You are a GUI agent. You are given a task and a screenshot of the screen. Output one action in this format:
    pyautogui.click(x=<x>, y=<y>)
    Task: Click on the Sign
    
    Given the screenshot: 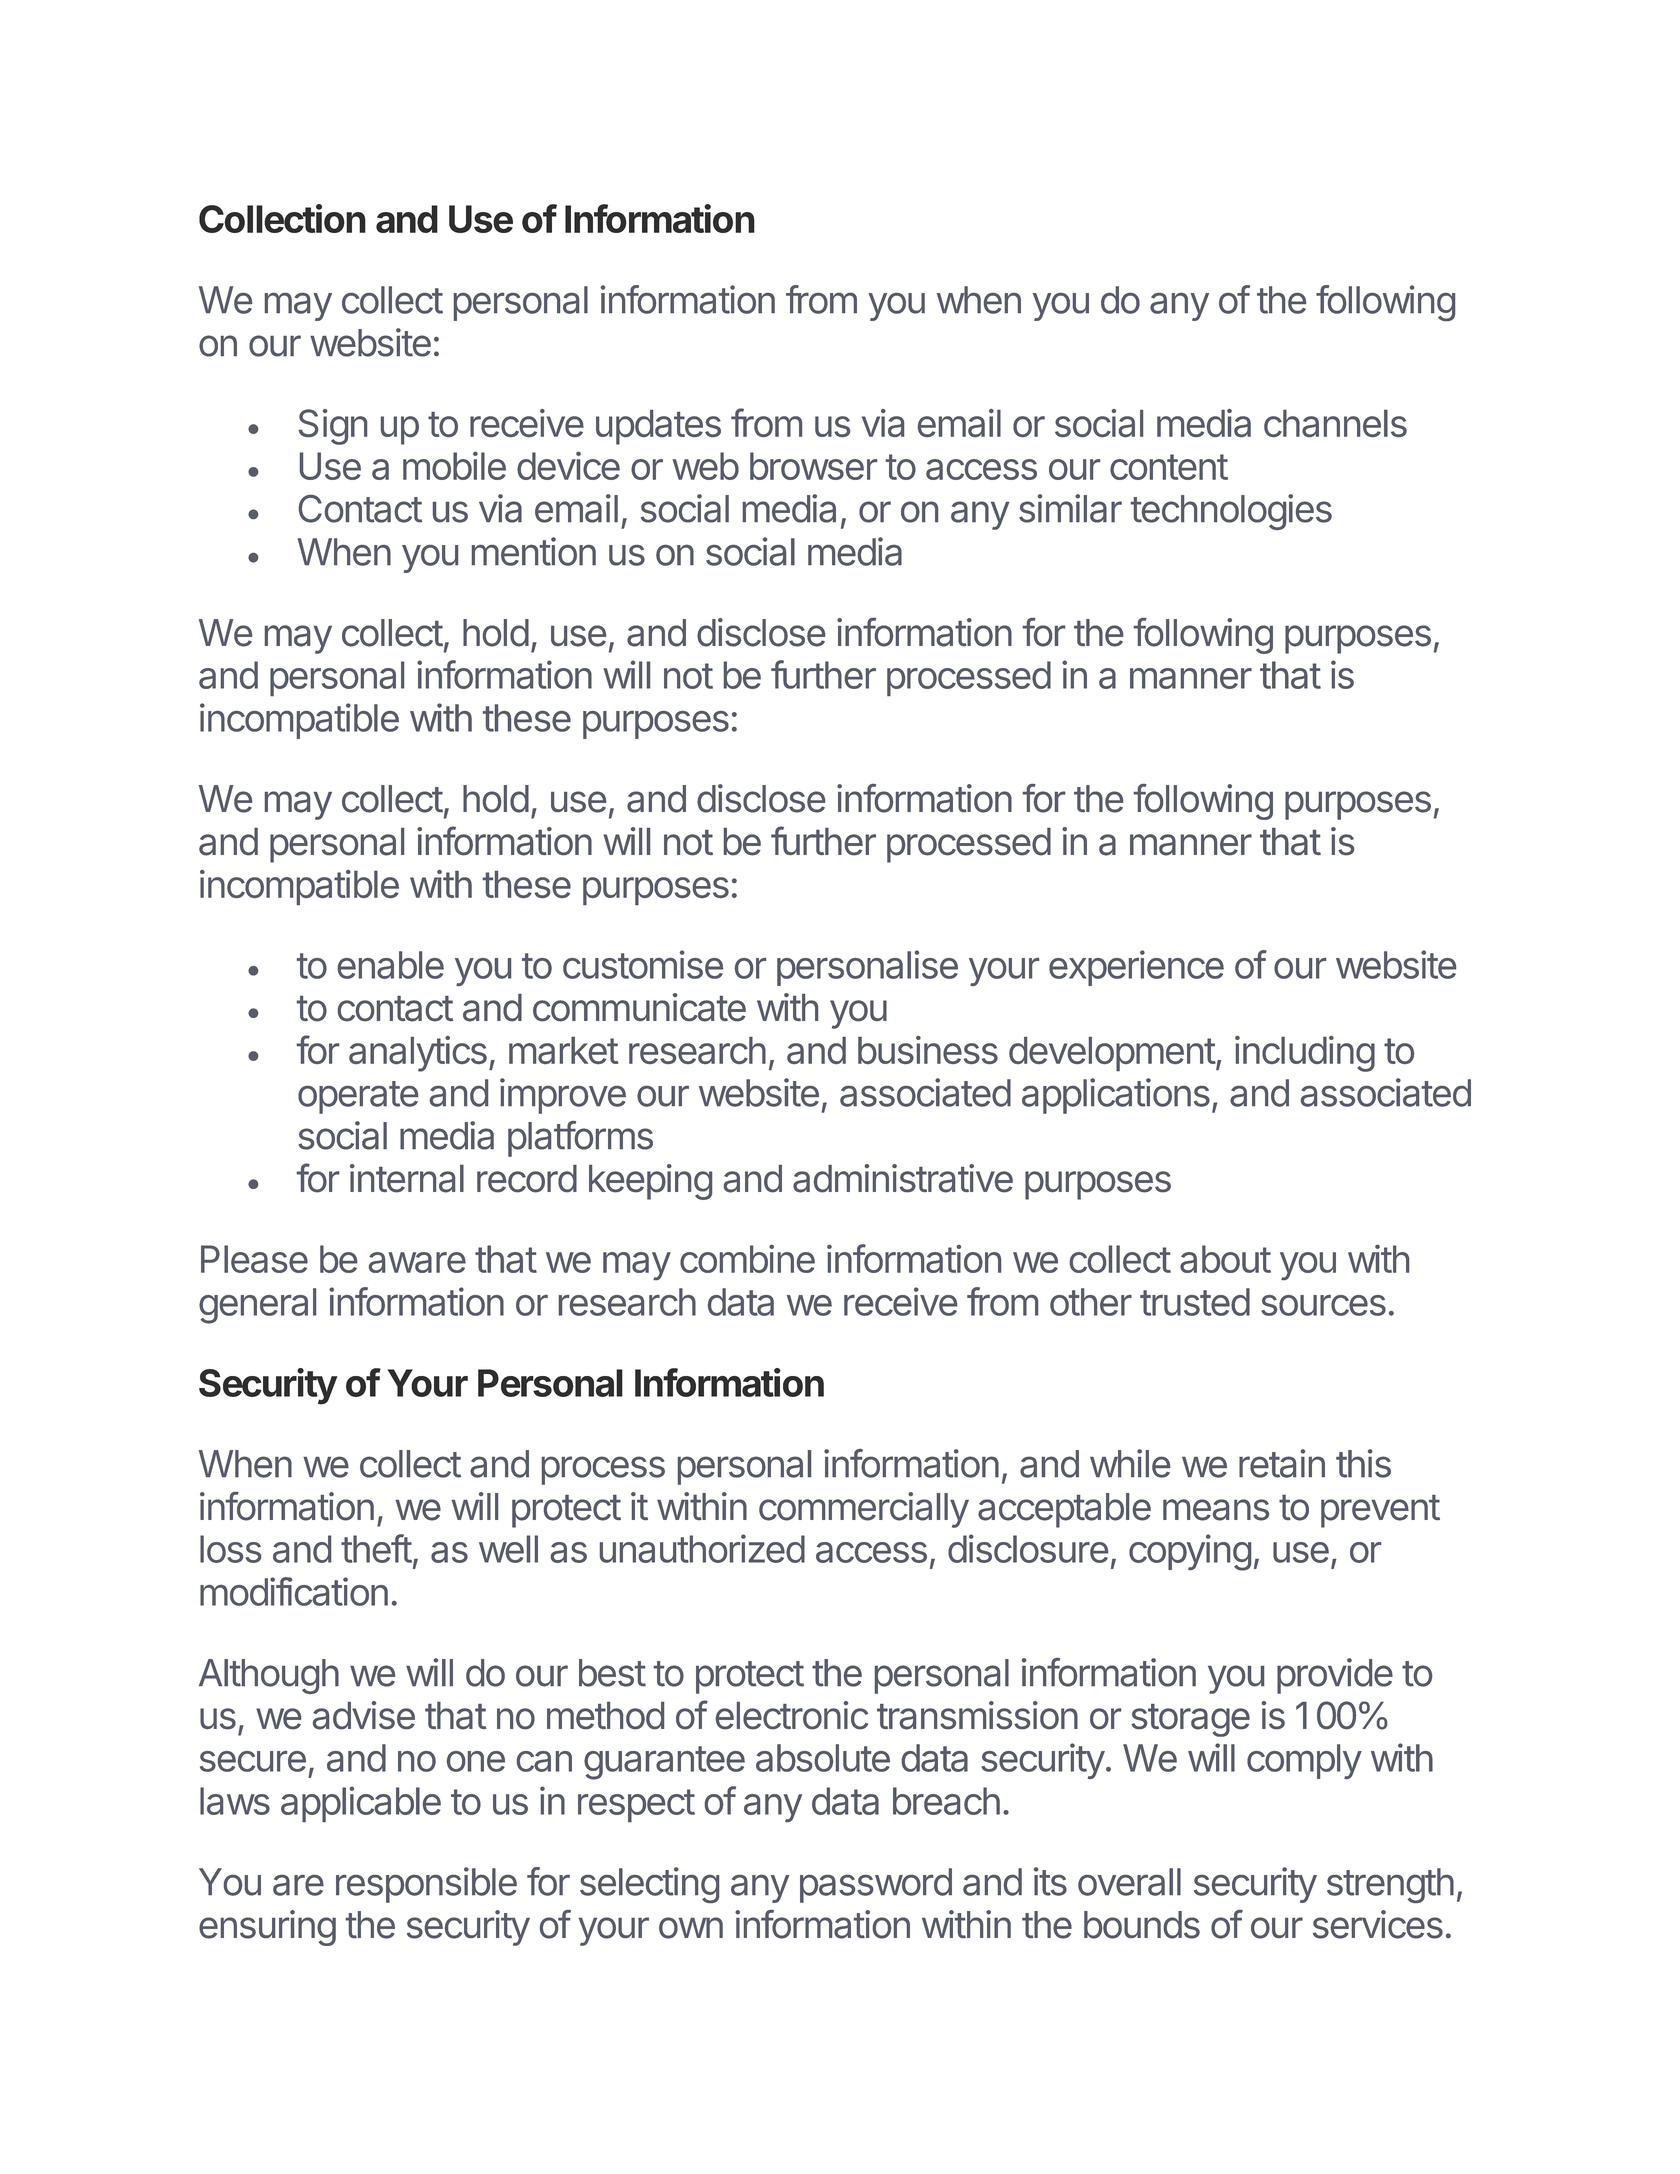 What is the action you would take?
    pyautogui.click(x=332, y=427)
